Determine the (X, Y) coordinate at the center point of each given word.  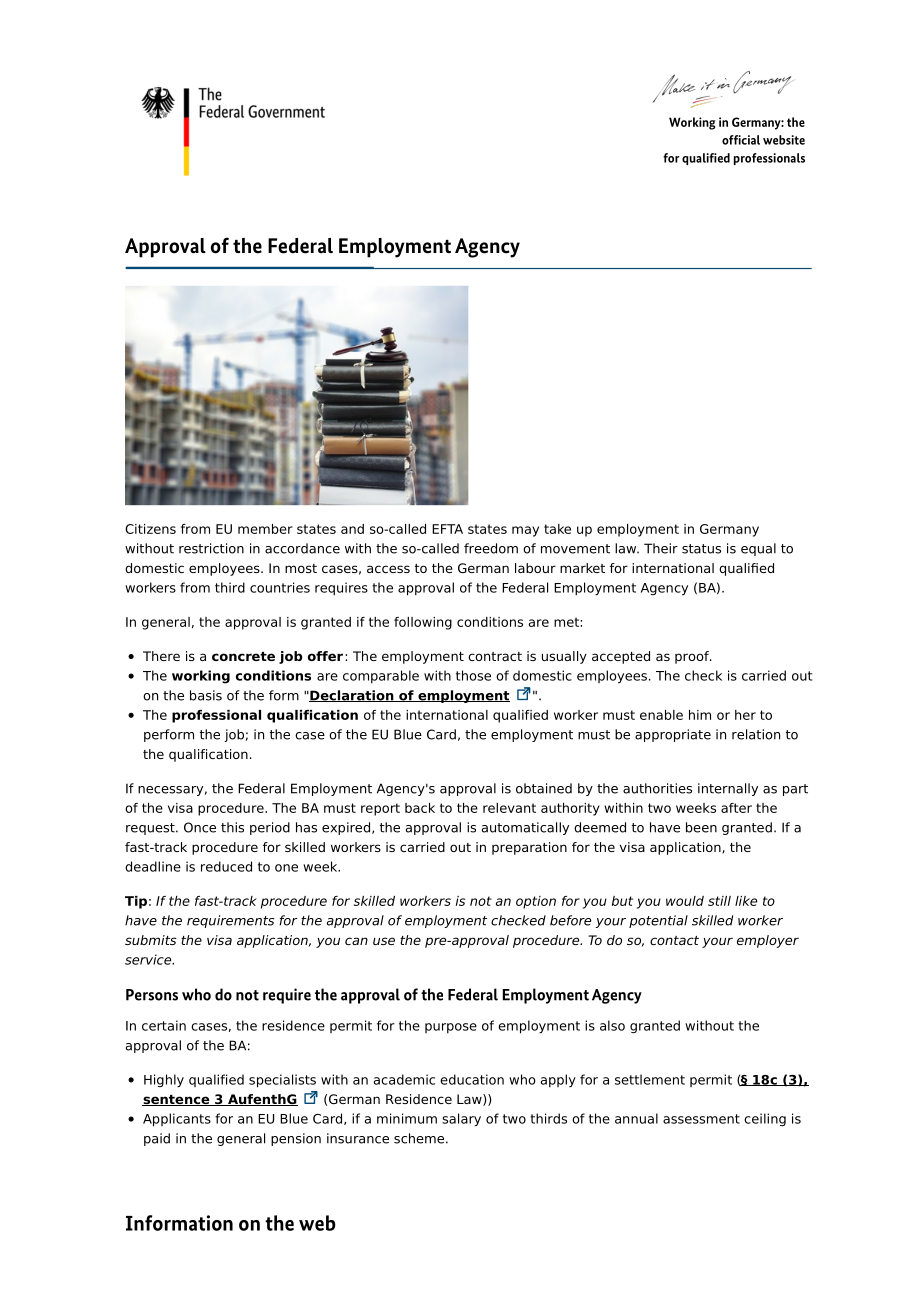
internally (728, 789)
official (741, 140)
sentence (177, 1100)
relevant (509, 808)
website (784, 140)
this (232, 827)
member (265, 529)
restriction (211, 548)
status (701, 549)
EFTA (447, 529)
